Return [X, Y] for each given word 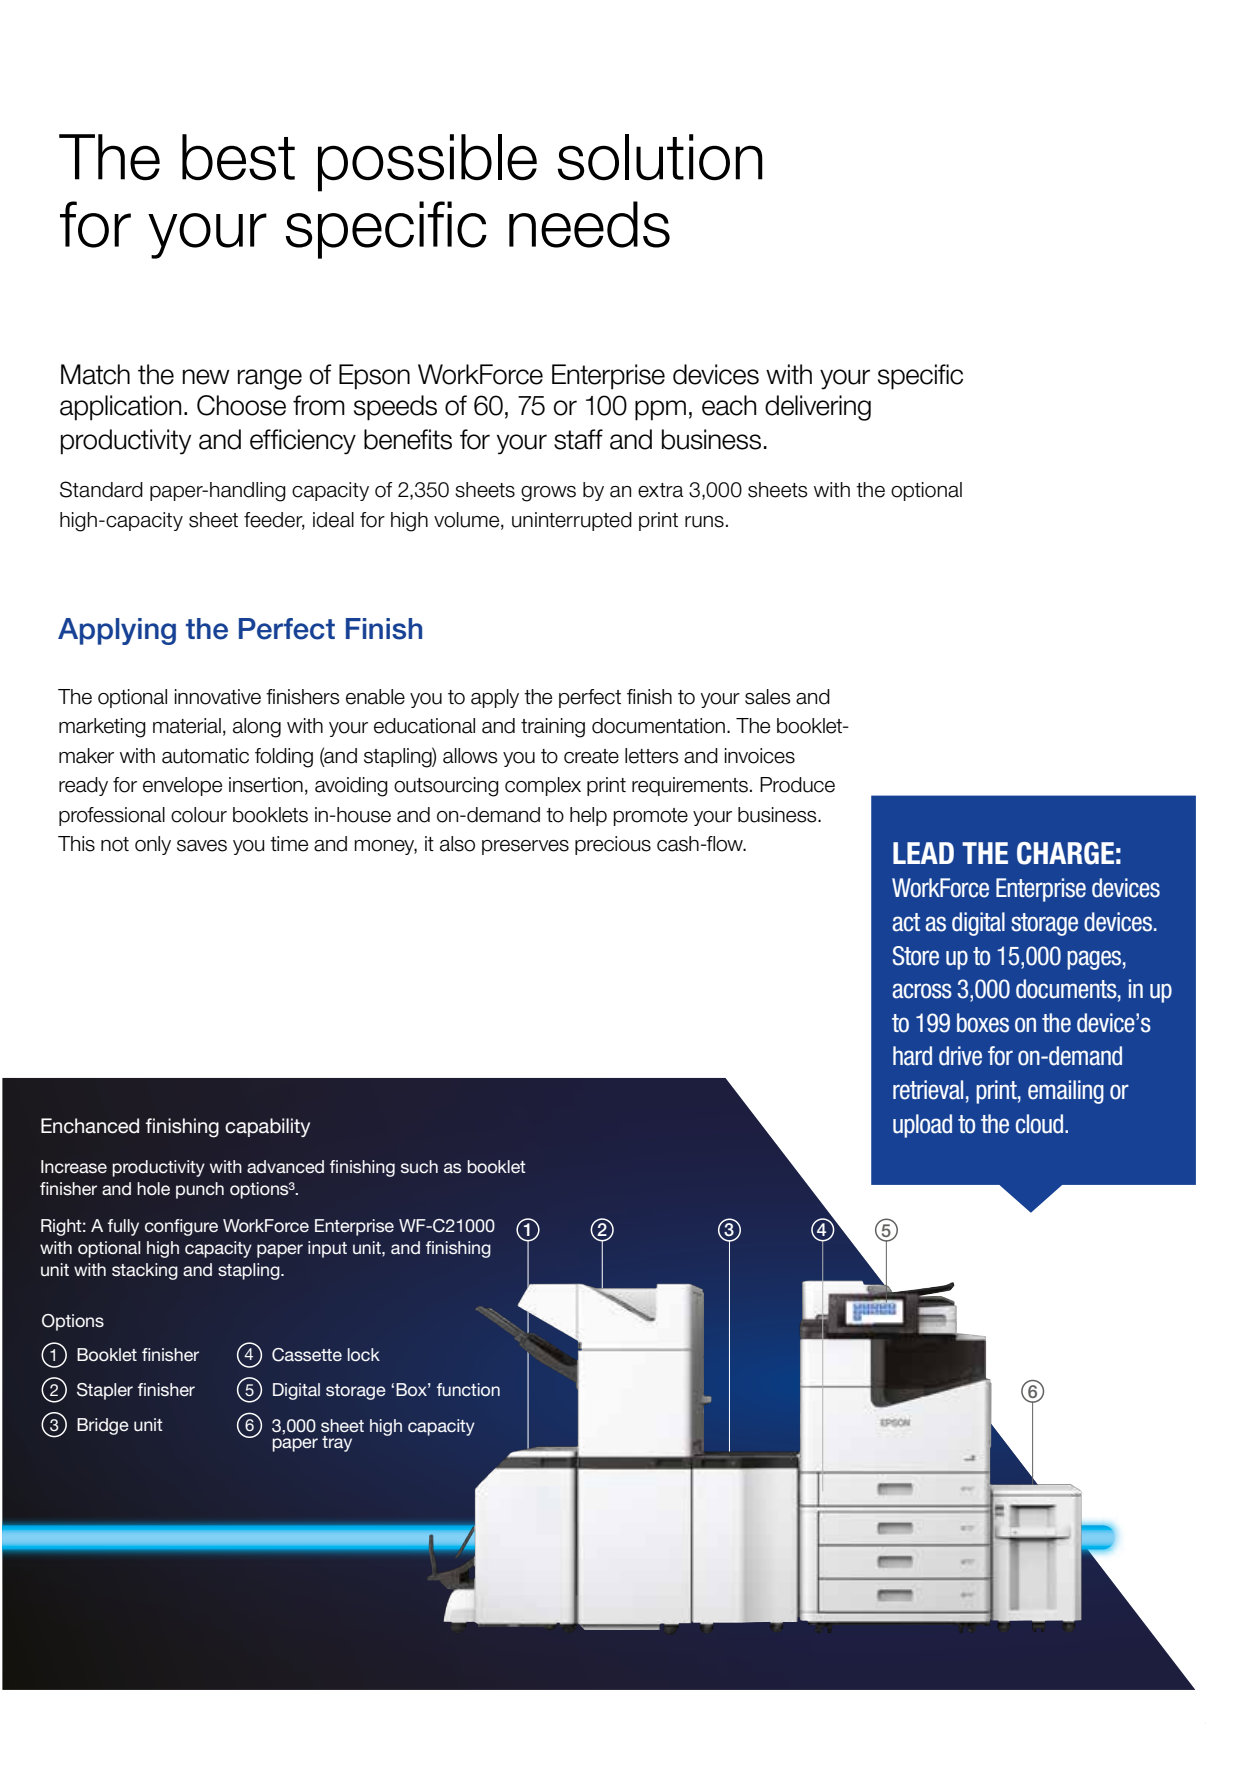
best [238, 157]
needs [589, 224]
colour [199, 815]
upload [922, 1126]
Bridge [103, 1426]
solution [660, 157]
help [588, 816]
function [468, 1389]
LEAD [923, 853]
